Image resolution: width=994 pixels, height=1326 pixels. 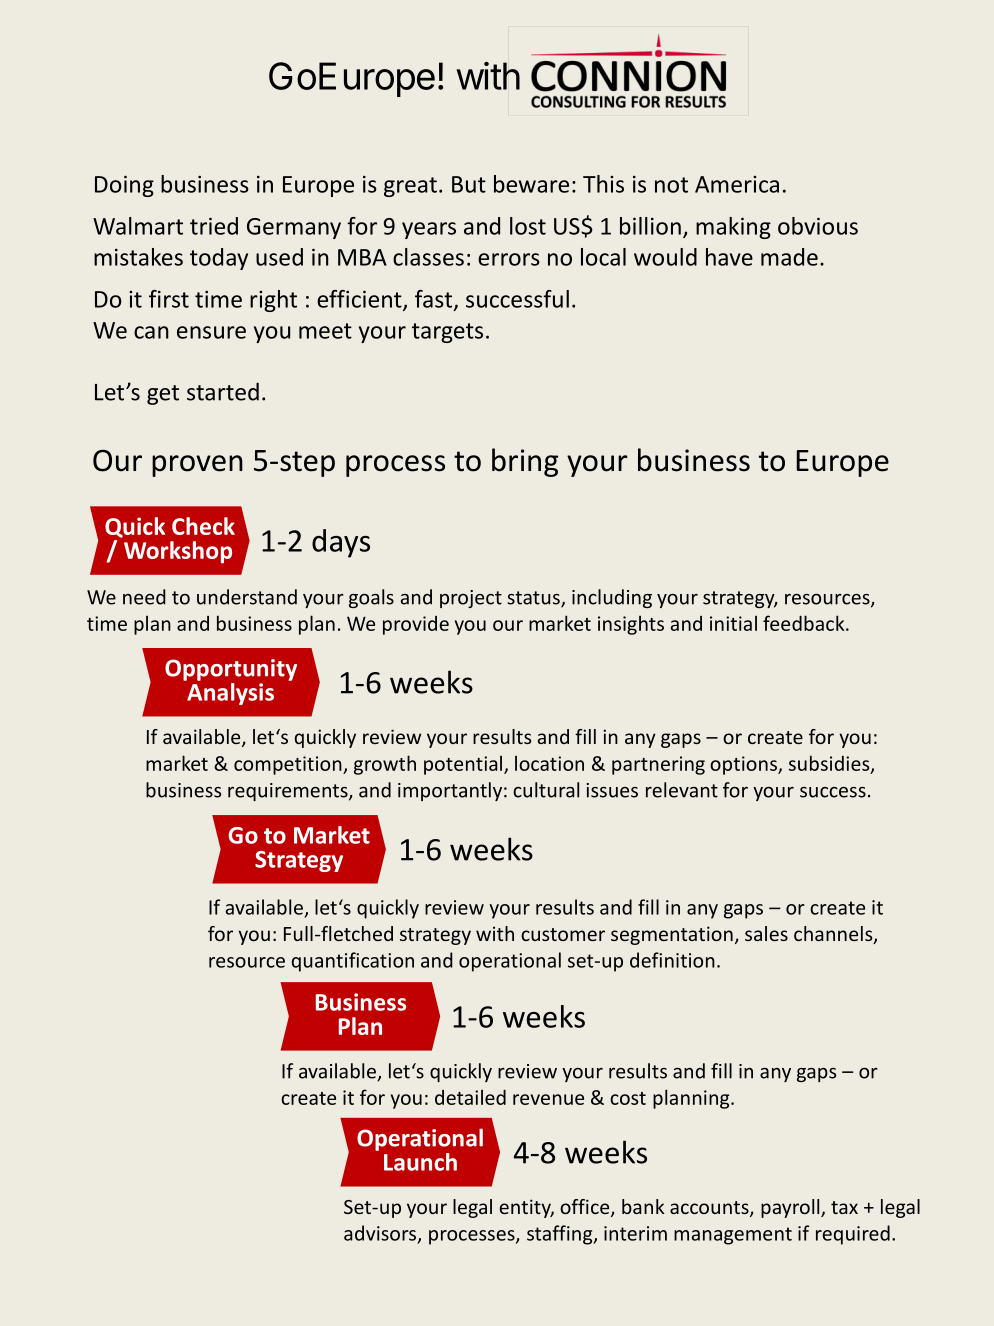 I want to click on lost, so click(x=528, y=226).
